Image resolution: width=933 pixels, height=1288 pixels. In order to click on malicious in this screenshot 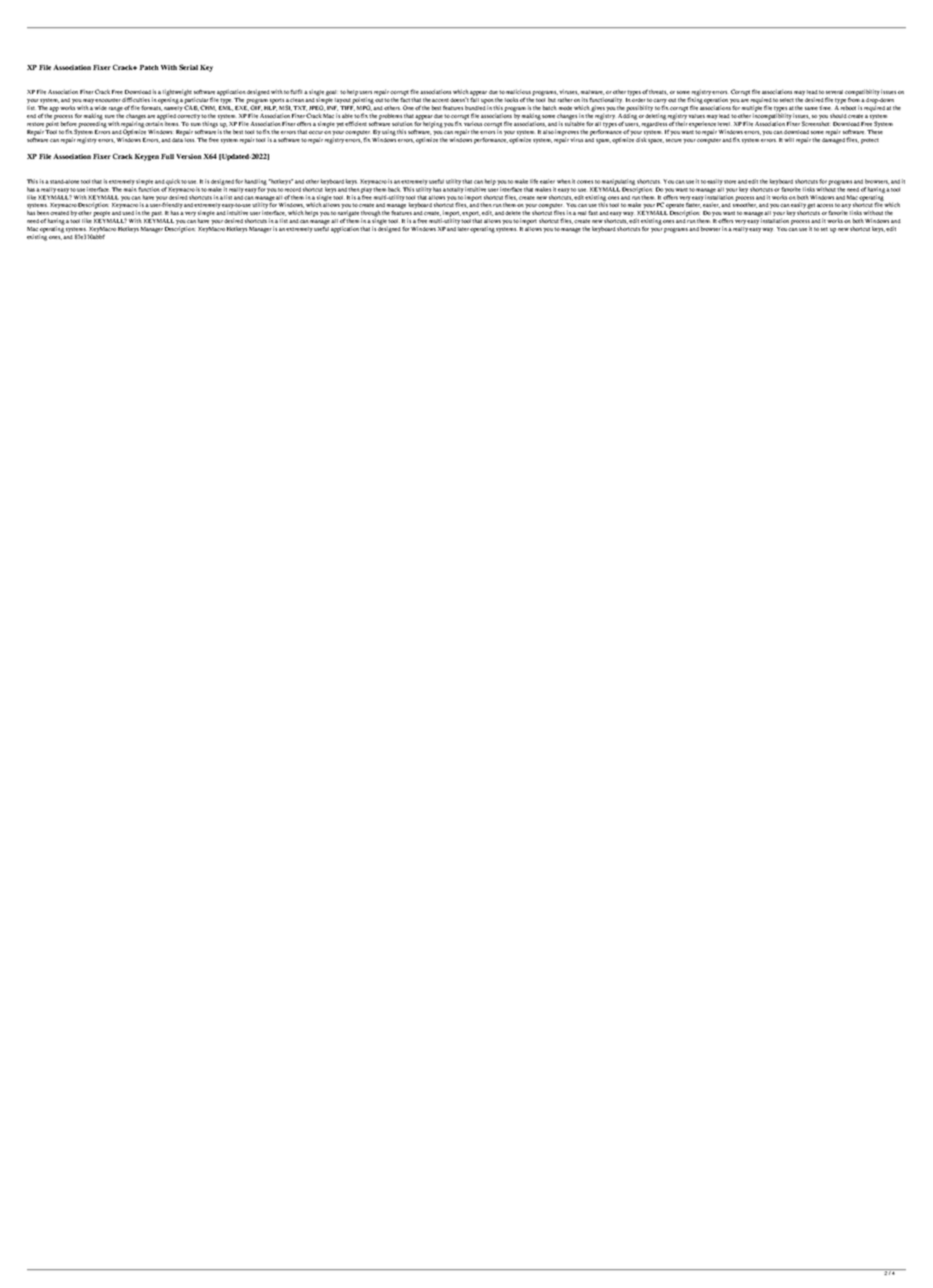, I will do `click(518, 91)`.
